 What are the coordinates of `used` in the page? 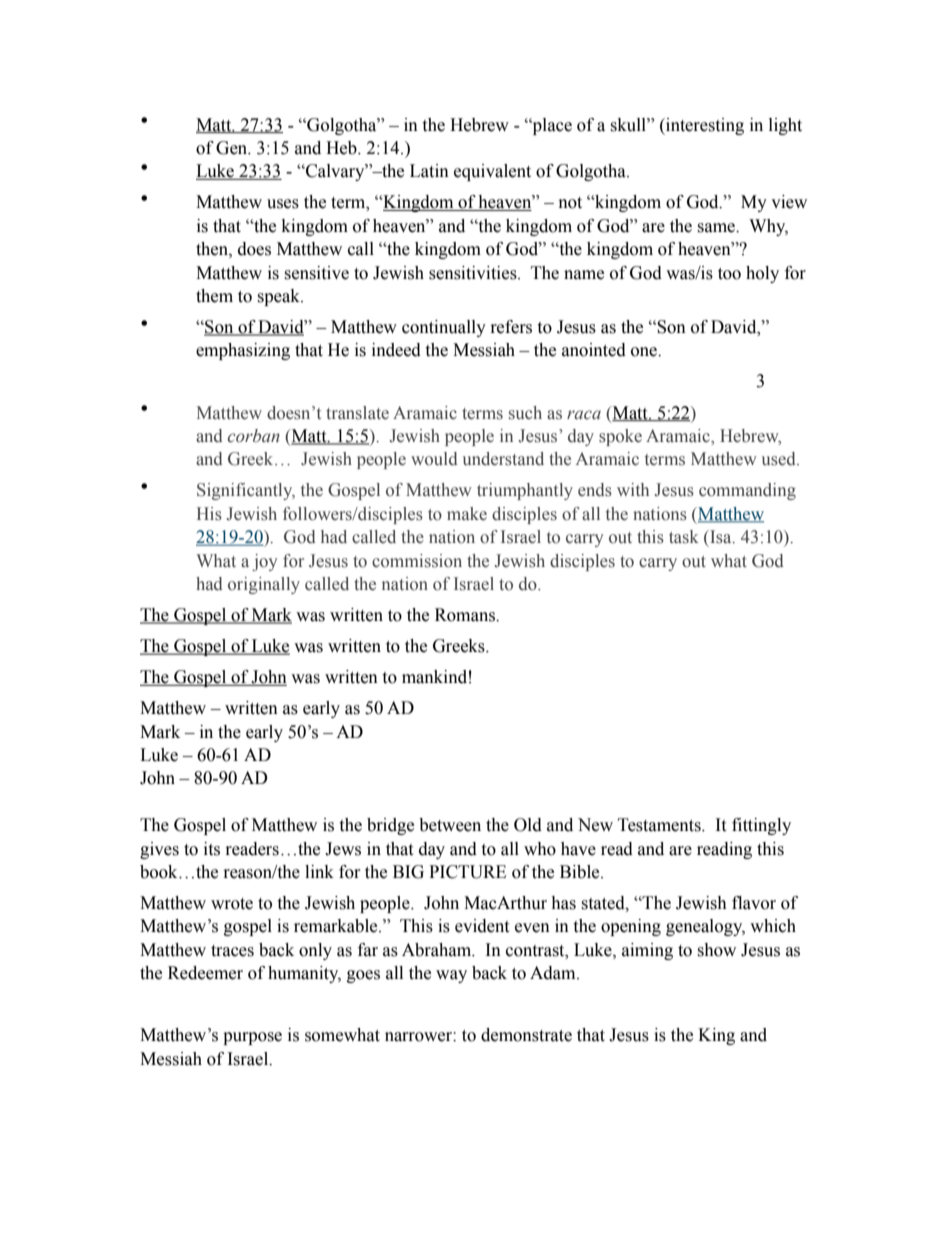 It's located at (780, 459).
